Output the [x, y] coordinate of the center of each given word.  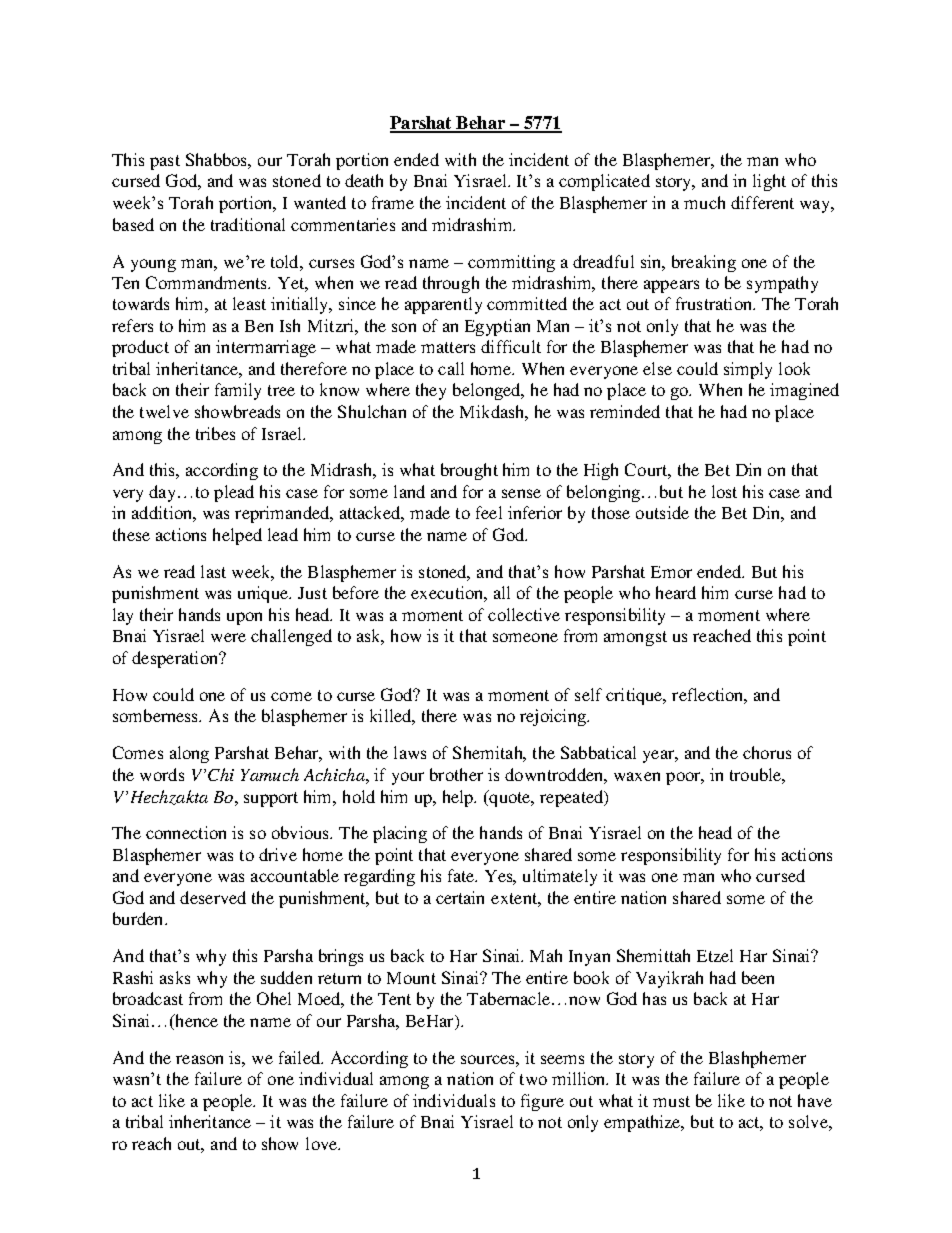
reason [199, 1059]
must [671, 1101]
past [165, 162]
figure [542, 1102]
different [762, 202]
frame [393, 202]
